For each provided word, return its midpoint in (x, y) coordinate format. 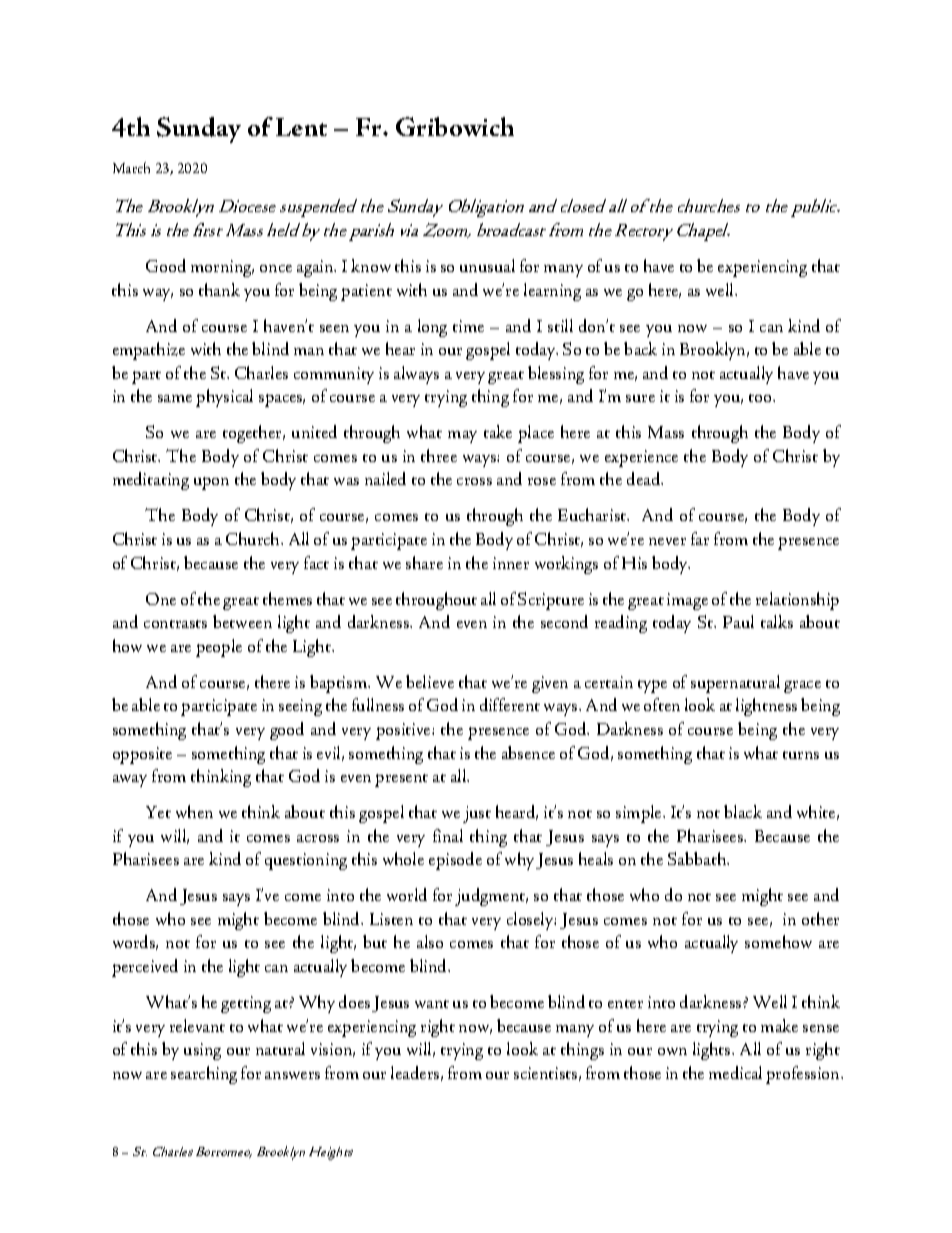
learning (552, 292)
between (242, 621)
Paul (738, 621)
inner (511, 563)
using (202, 1051)
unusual (487, 265)
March (131, 167)
